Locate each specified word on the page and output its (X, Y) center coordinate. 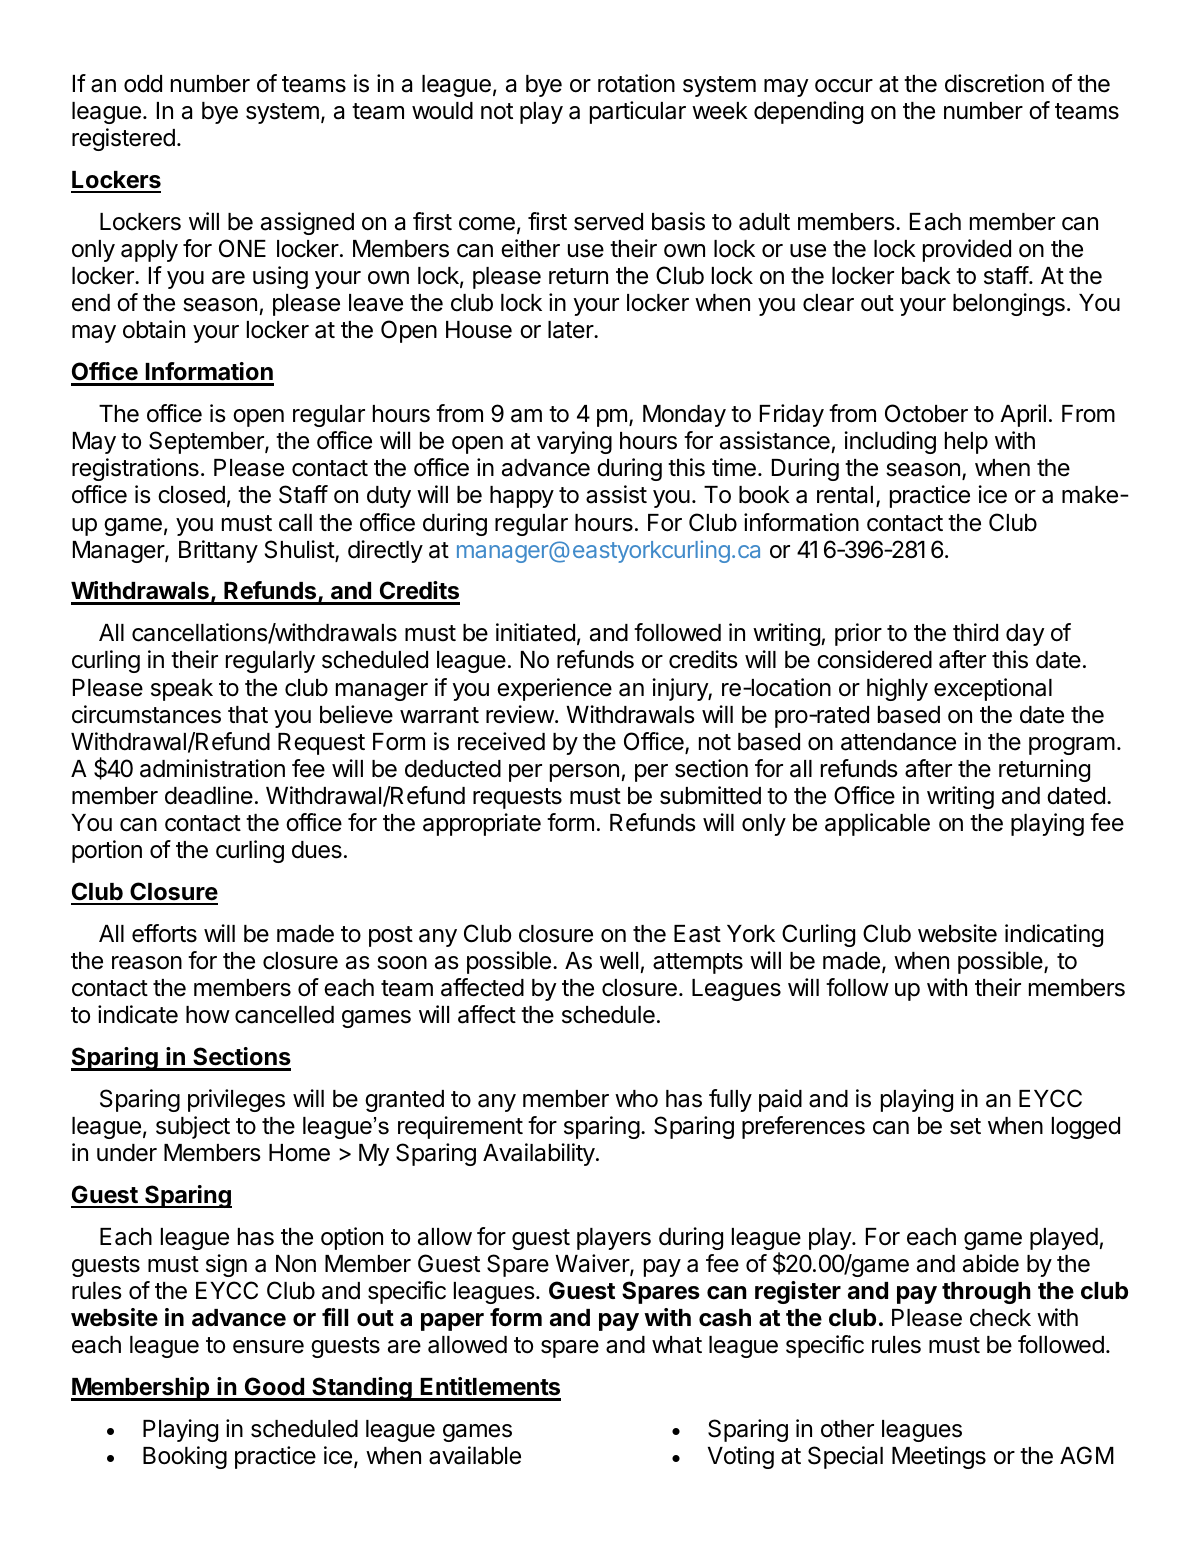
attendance (898, 742)
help (966, 443)
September (207, 442)
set (965, 1126)
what (677, 1345)
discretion (994, 83)
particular (638, 112)
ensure (268, 1347)
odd (143, 84)
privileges (236, 1100)
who (636, 1099)
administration (212, 768)
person (584, 773)
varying (574, 442)
